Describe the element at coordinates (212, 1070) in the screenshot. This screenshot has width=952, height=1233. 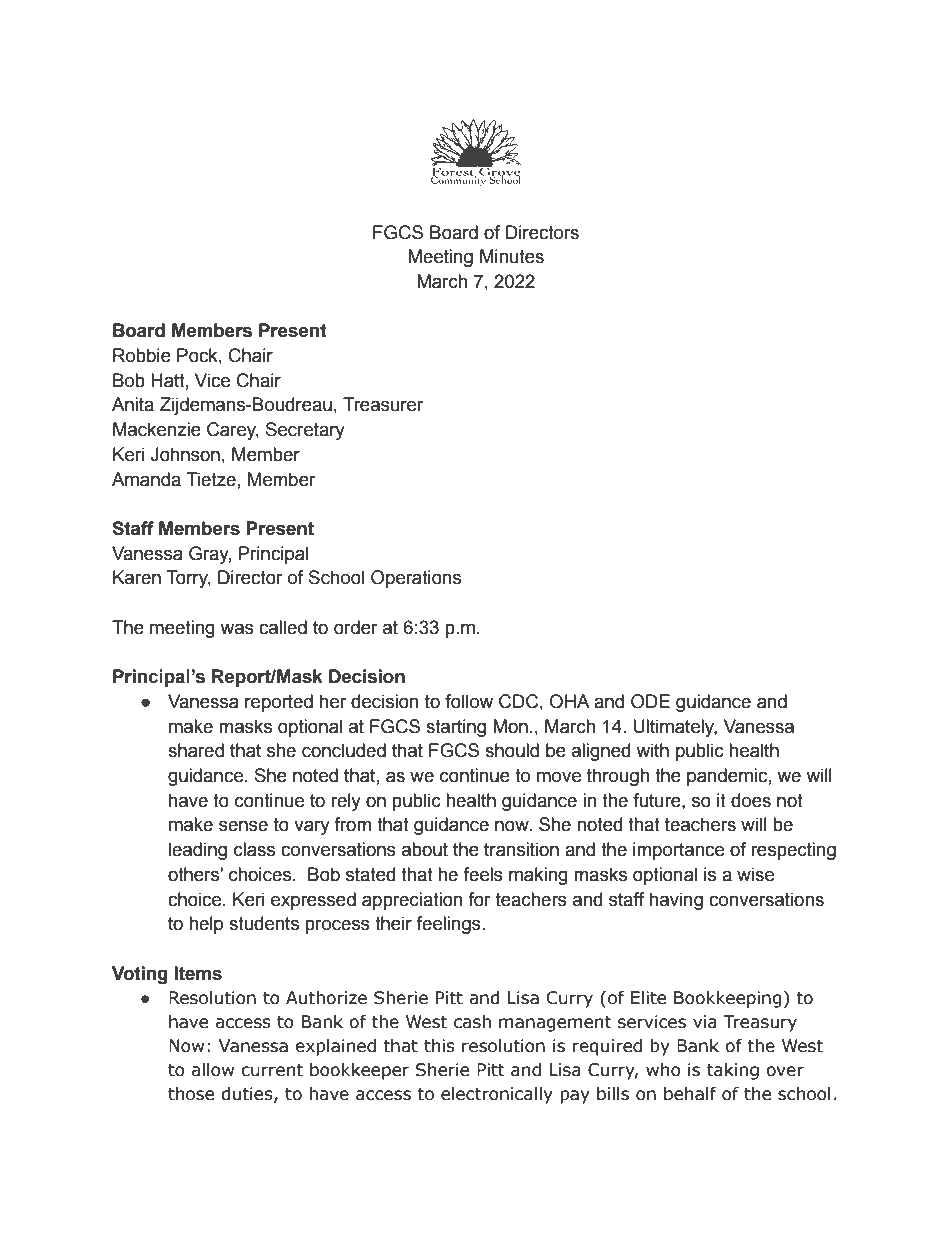
I see `allow` at that location.
